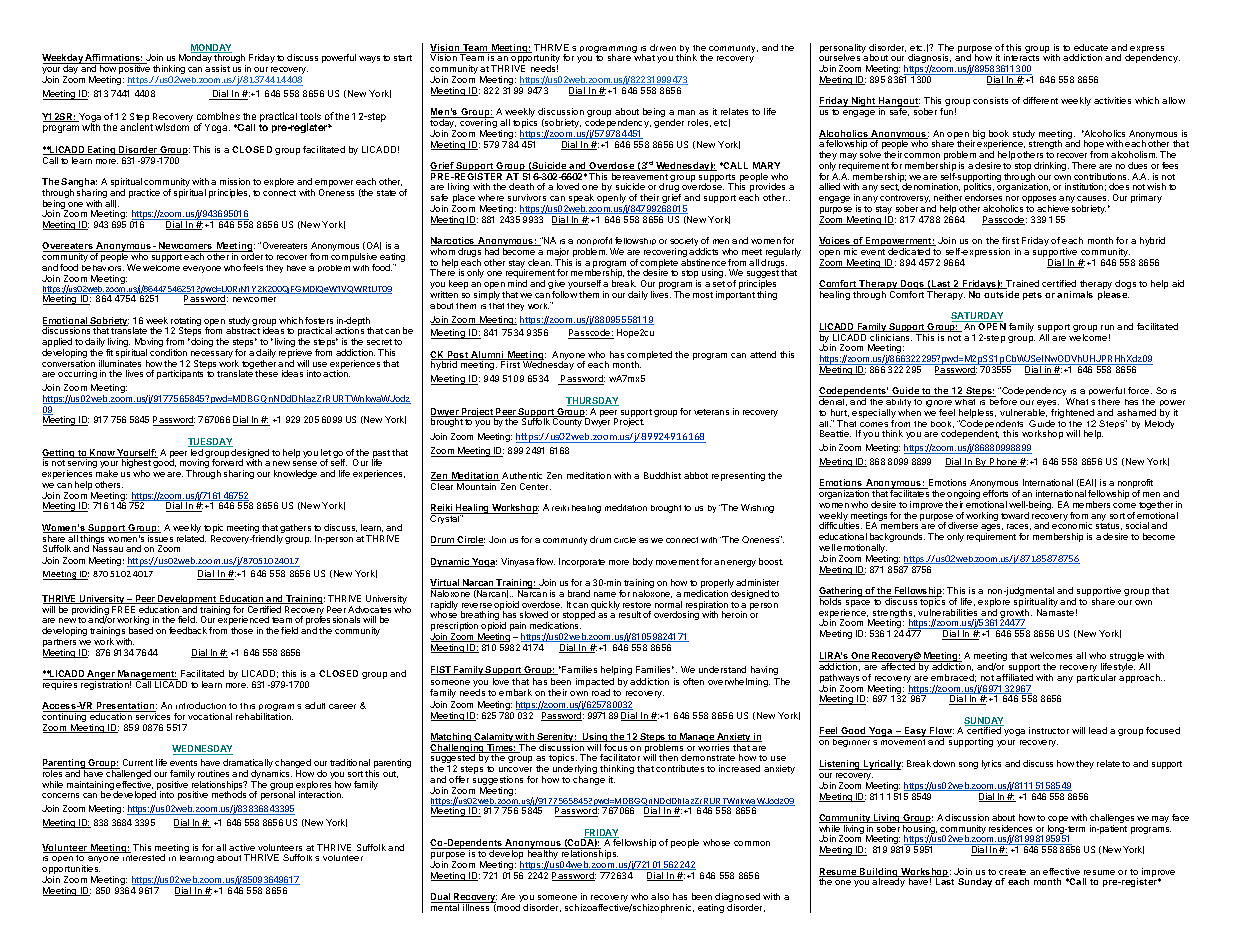 This document has width=1233, height=952. I want to click on feedback, so click(188, 630).
